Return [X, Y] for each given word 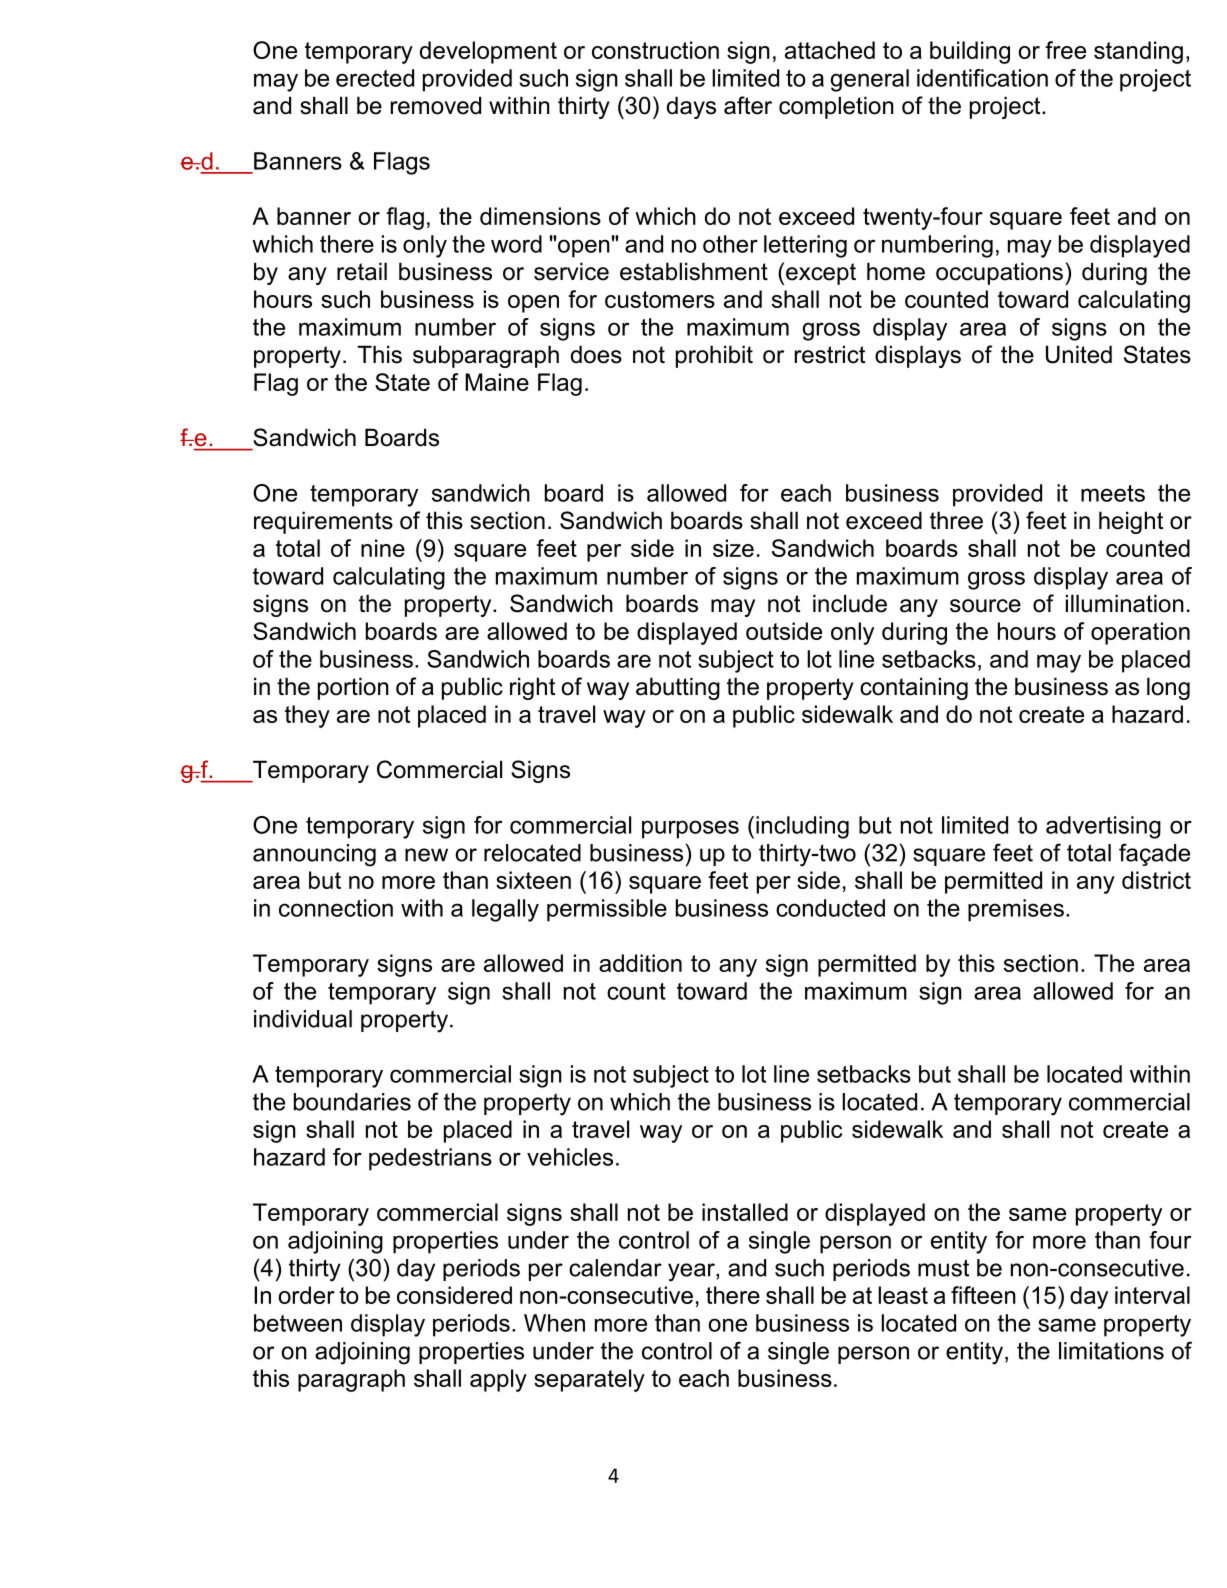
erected [375, 78]
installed [745, 1212]
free [1065, 50]
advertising [1103, 827]
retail [362, 271]
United [1079, 354]
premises [1016, 910]
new [426, 855]
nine [383, 548]
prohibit [714, 356]
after [748, 105]
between [298, 1323]
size [733, 548]
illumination [1125, 603]
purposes [690, 829]
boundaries [352, 1102]
